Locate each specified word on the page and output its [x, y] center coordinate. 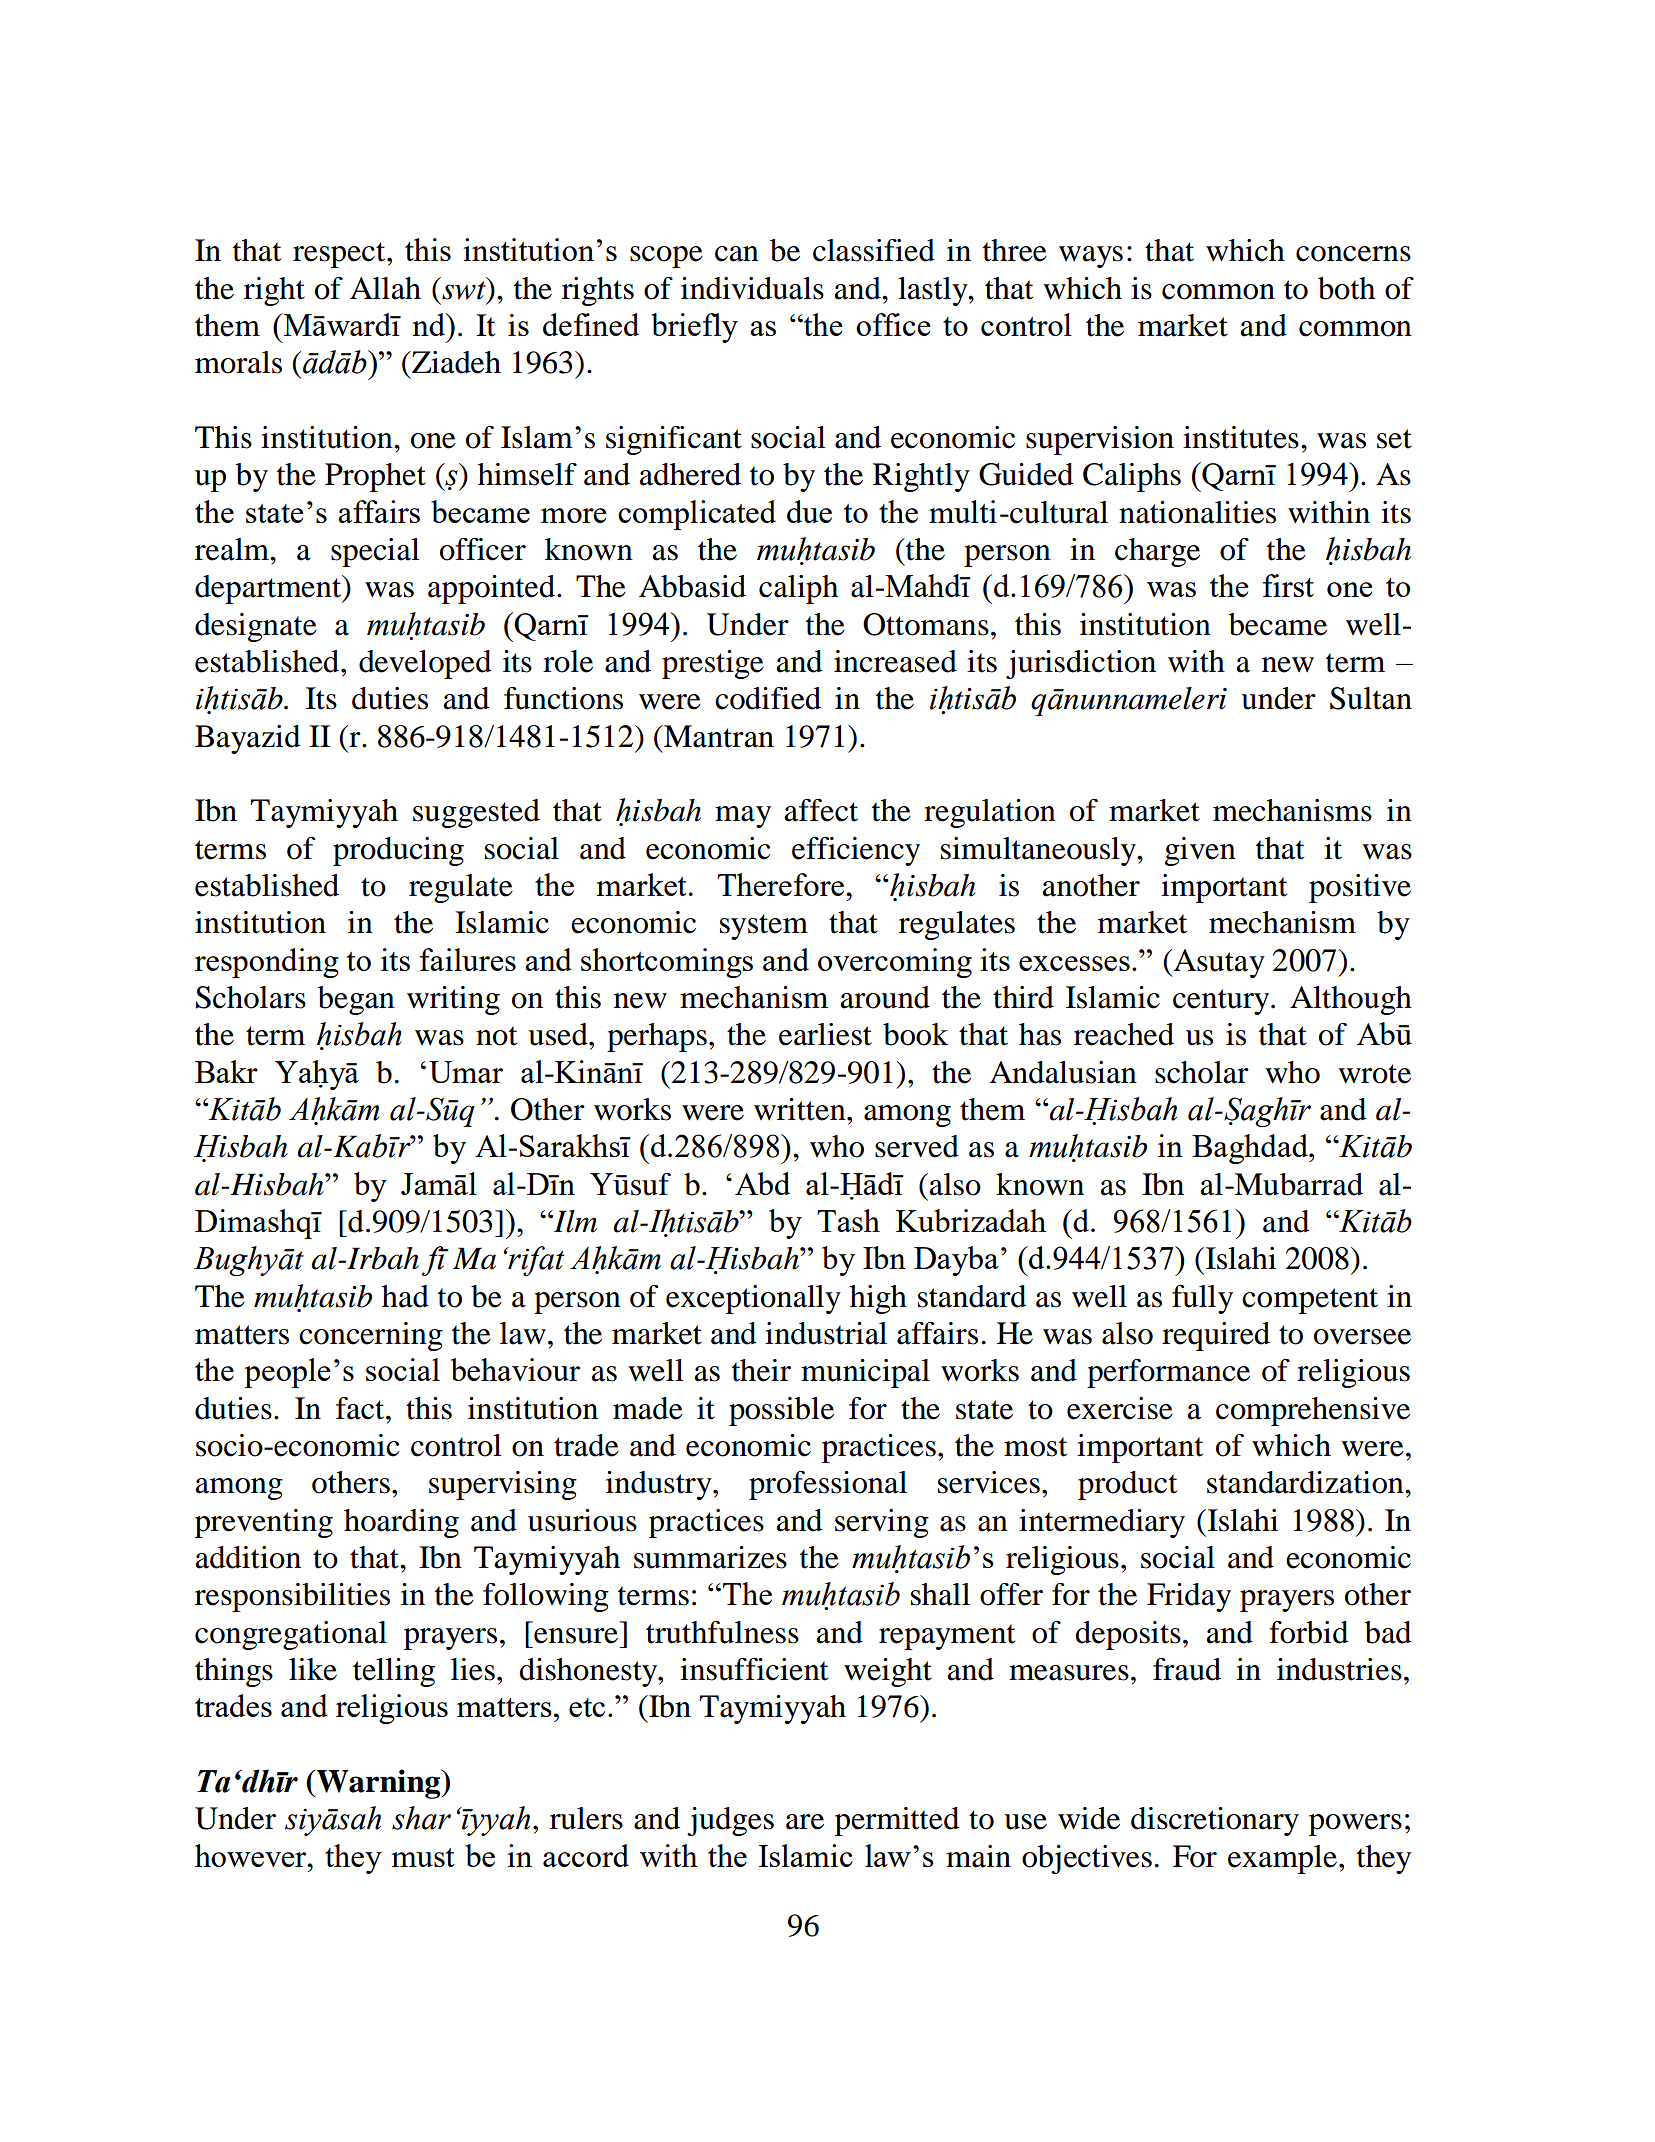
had [405, 1296]
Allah [385, 288]
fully [1202, 1299]
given [1200, 851]
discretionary [1215, 1821]
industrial [826, 1333]
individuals [752, 288]
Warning [379, 1784]
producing [398, 851]
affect [821, 810]
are [805, 1822]
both [1346, 288]
